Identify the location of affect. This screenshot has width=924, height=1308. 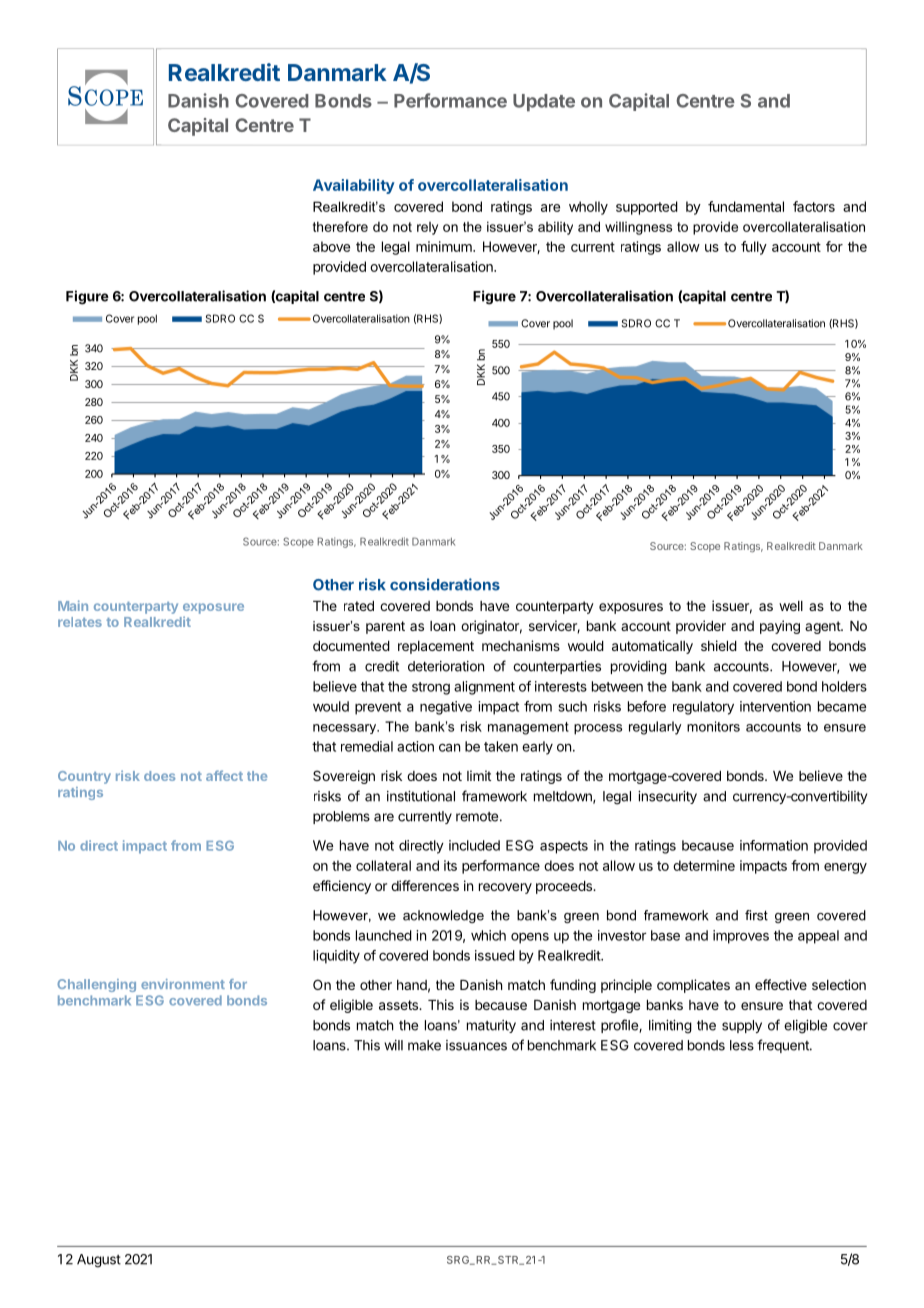
(224, 775).
